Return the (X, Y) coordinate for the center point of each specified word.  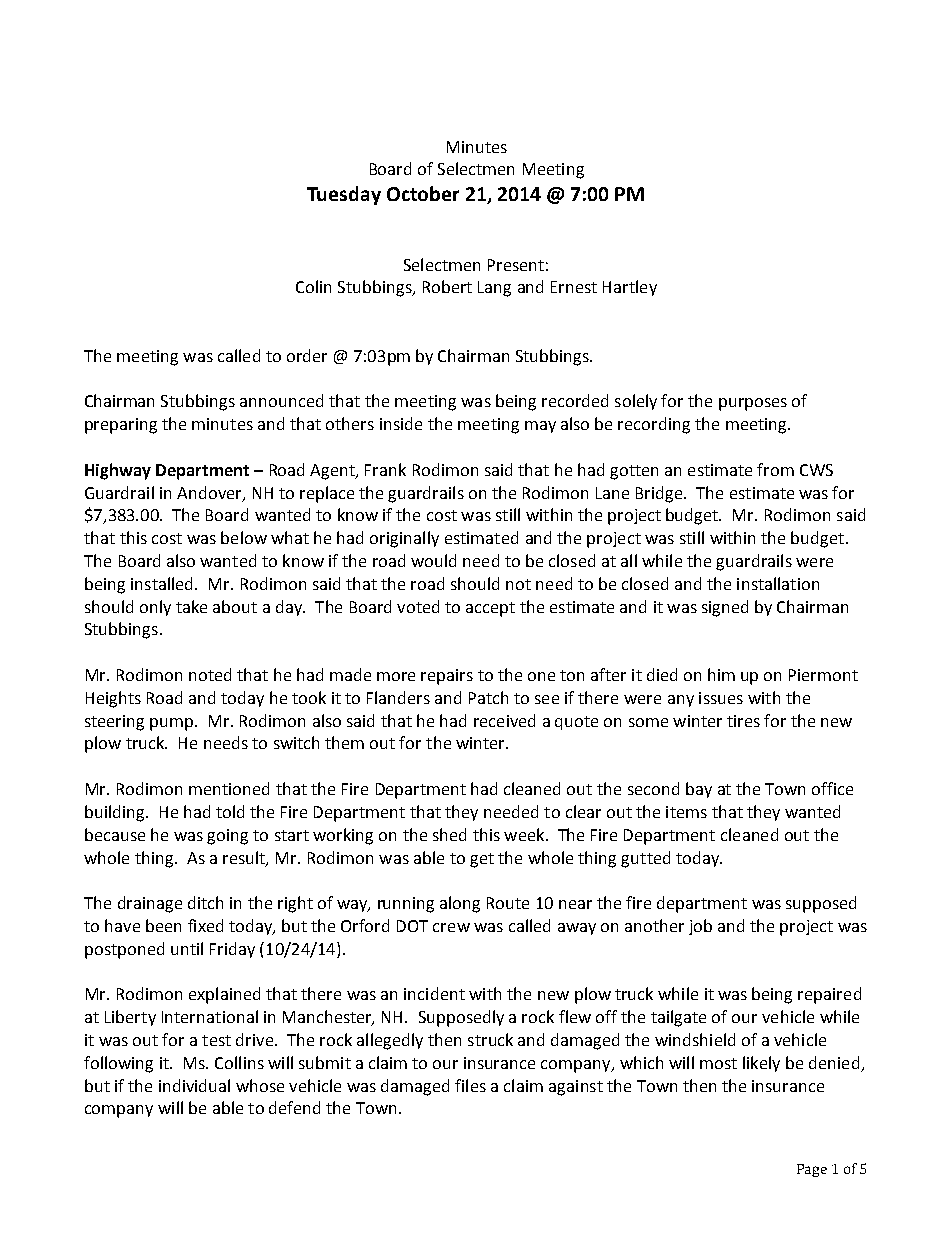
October (423, 193)
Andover (210, 493)
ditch (205, 902)
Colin (313, 286)
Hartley (630, 288)
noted (210, 674)
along (460, 904)
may (540, 427)
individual (194, 1085)
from (775, 469)
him (721, 674)
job (700, 927)
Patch (488, 697)
